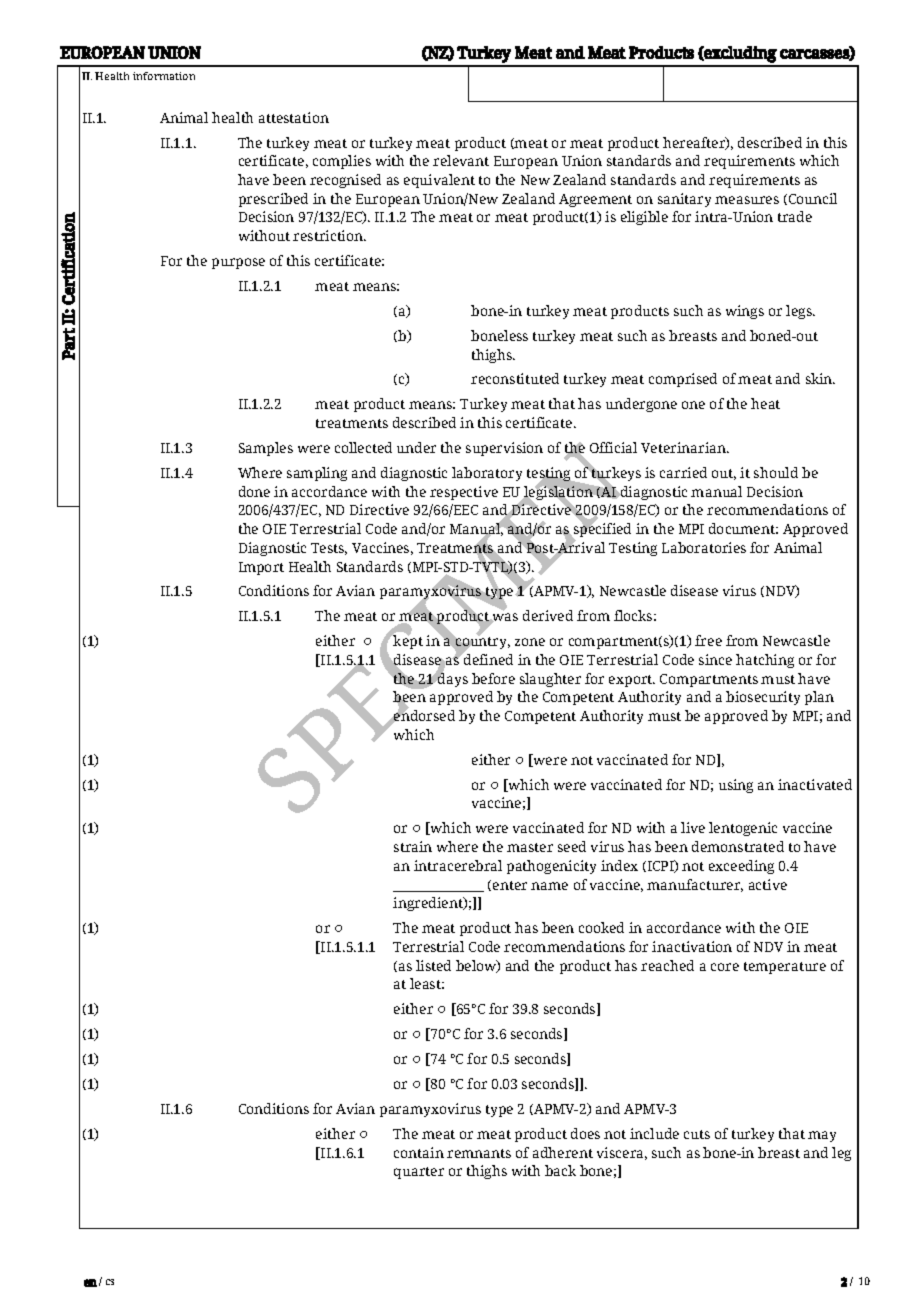  I want to click on remnants, so click(479, 1153).
